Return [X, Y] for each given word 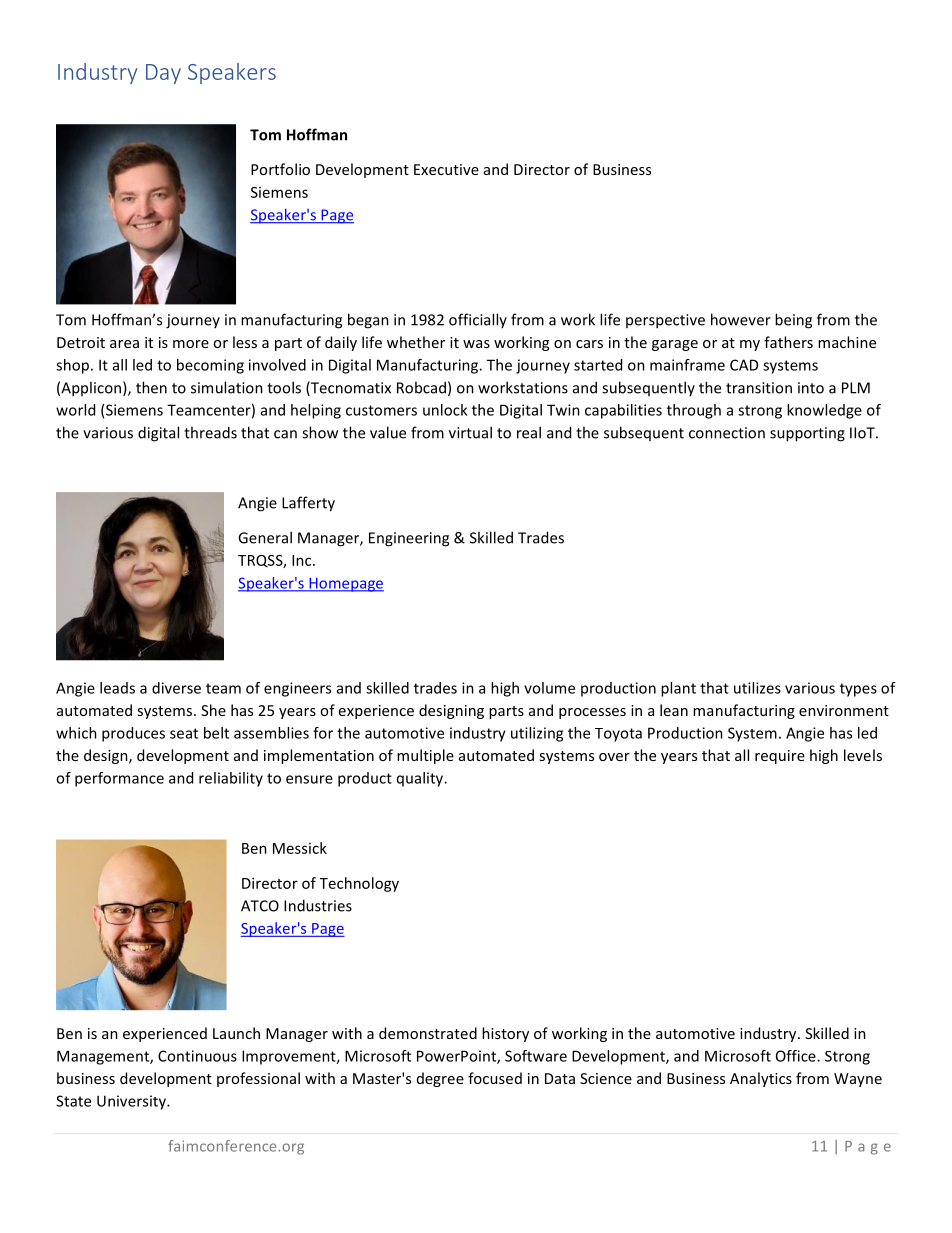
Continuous [197, 1056]
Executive [446, 169]
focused [495, 1078]
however [741, 319]
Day [163, 74]
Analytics [761, 1079]
